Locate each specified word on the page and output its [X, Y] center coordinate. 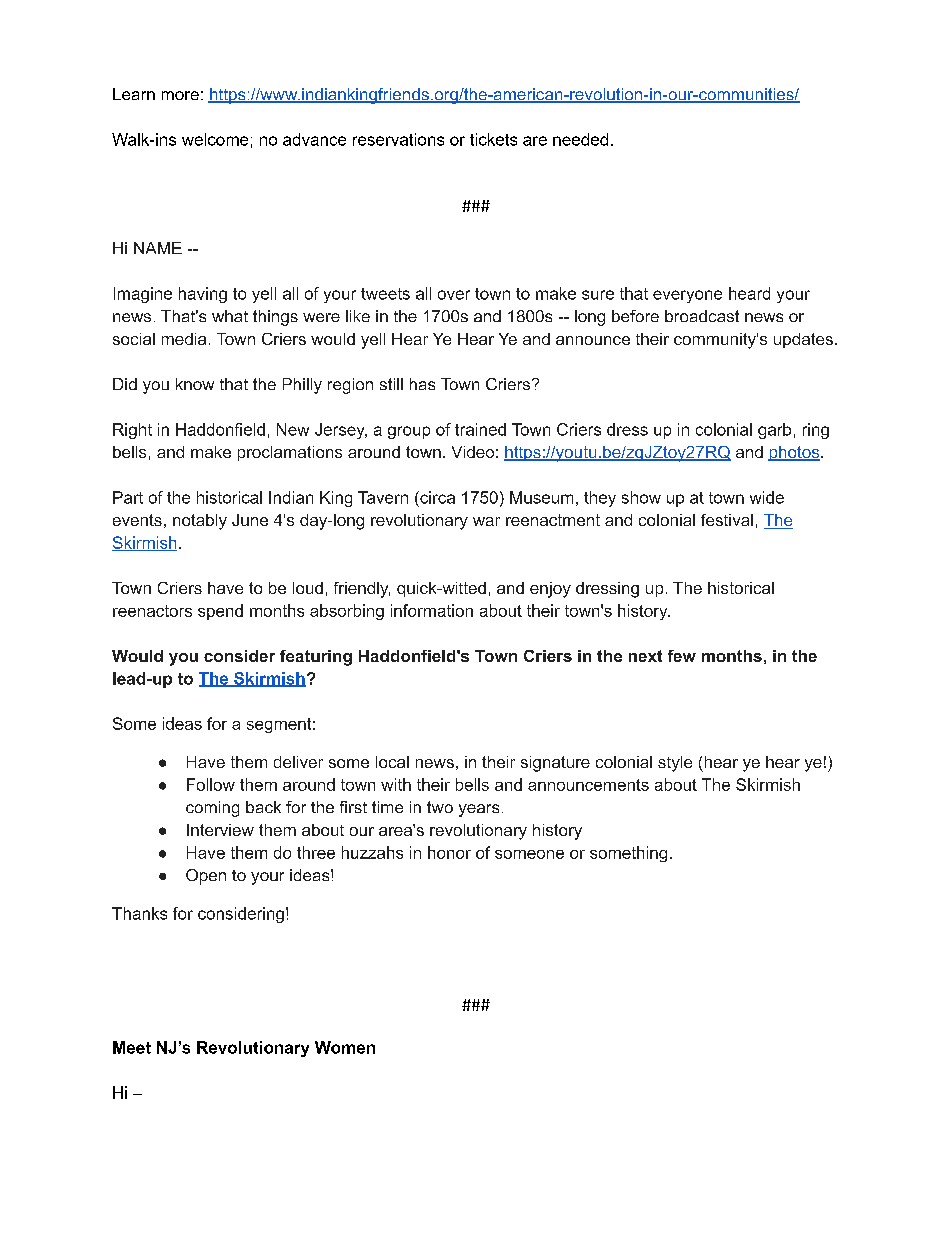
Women [345, 1047]
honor [449, 852]
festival [727, 520]
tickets [493, 139]
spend [220, 612]
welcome [215, 139]
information [432, 610]
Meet [132, 1047]
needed [580, 139]
